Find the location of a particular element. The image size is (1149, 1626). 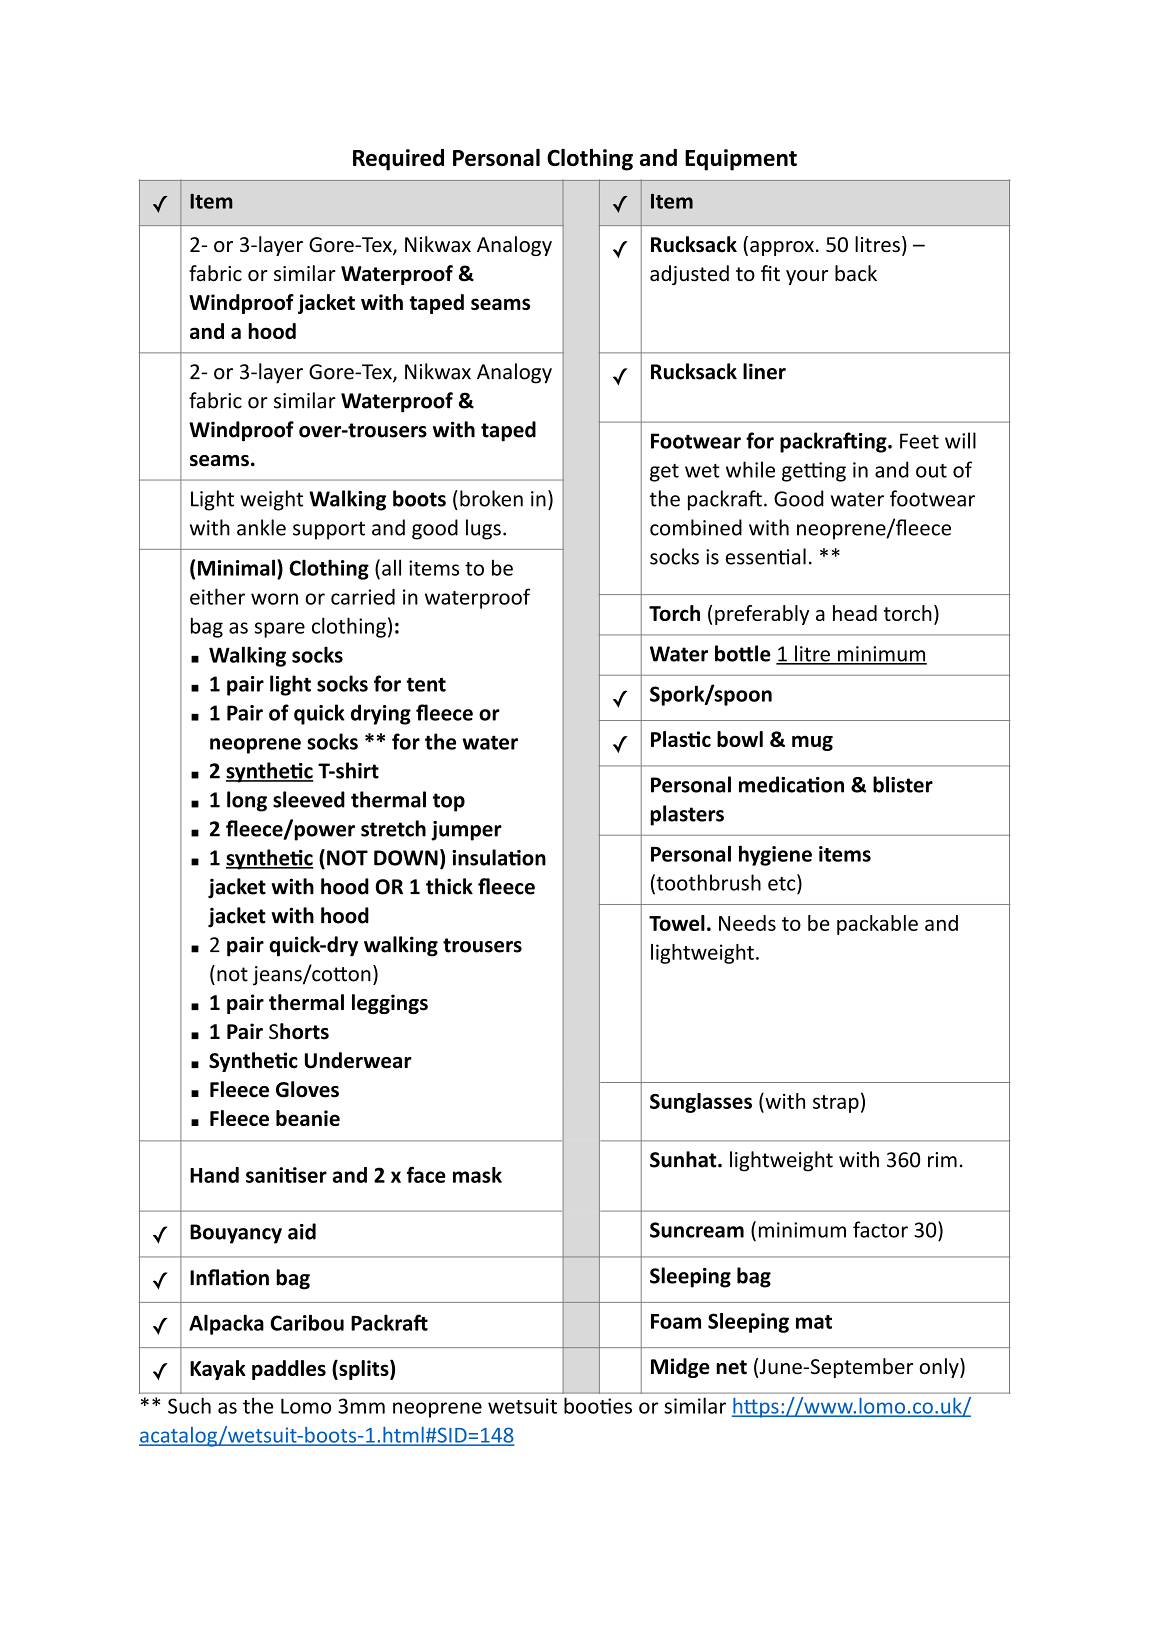

back is located at coordinates (856, 273).
